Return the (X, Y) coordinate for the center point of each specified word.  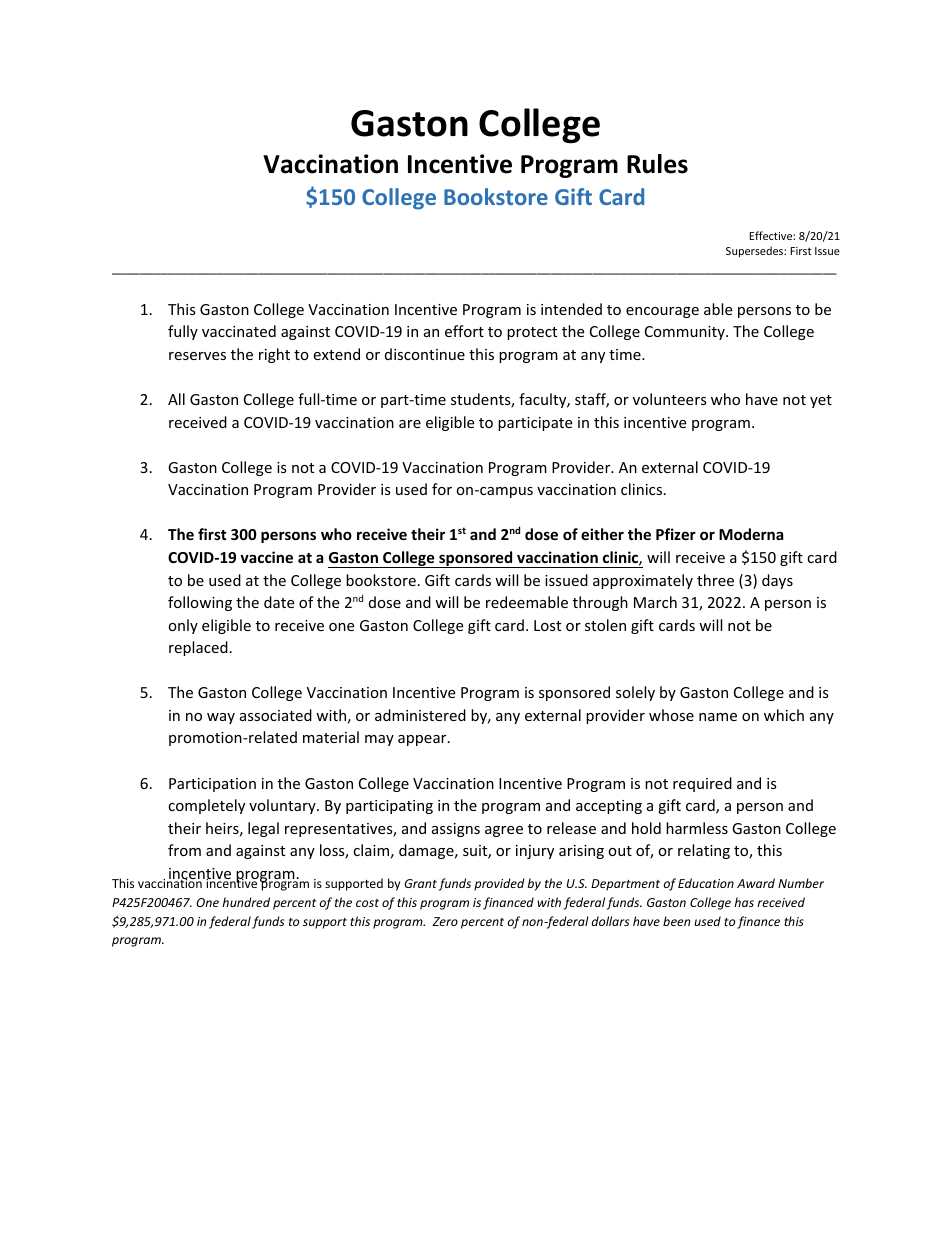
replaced (198, 648)
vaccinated (239, 331)
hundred (246, 902)
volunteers (670, 399)
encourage (662, 312)
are (410, 424)
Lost (547, 625)
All (176, 399)
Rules (657, 164)
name (718, 717)
